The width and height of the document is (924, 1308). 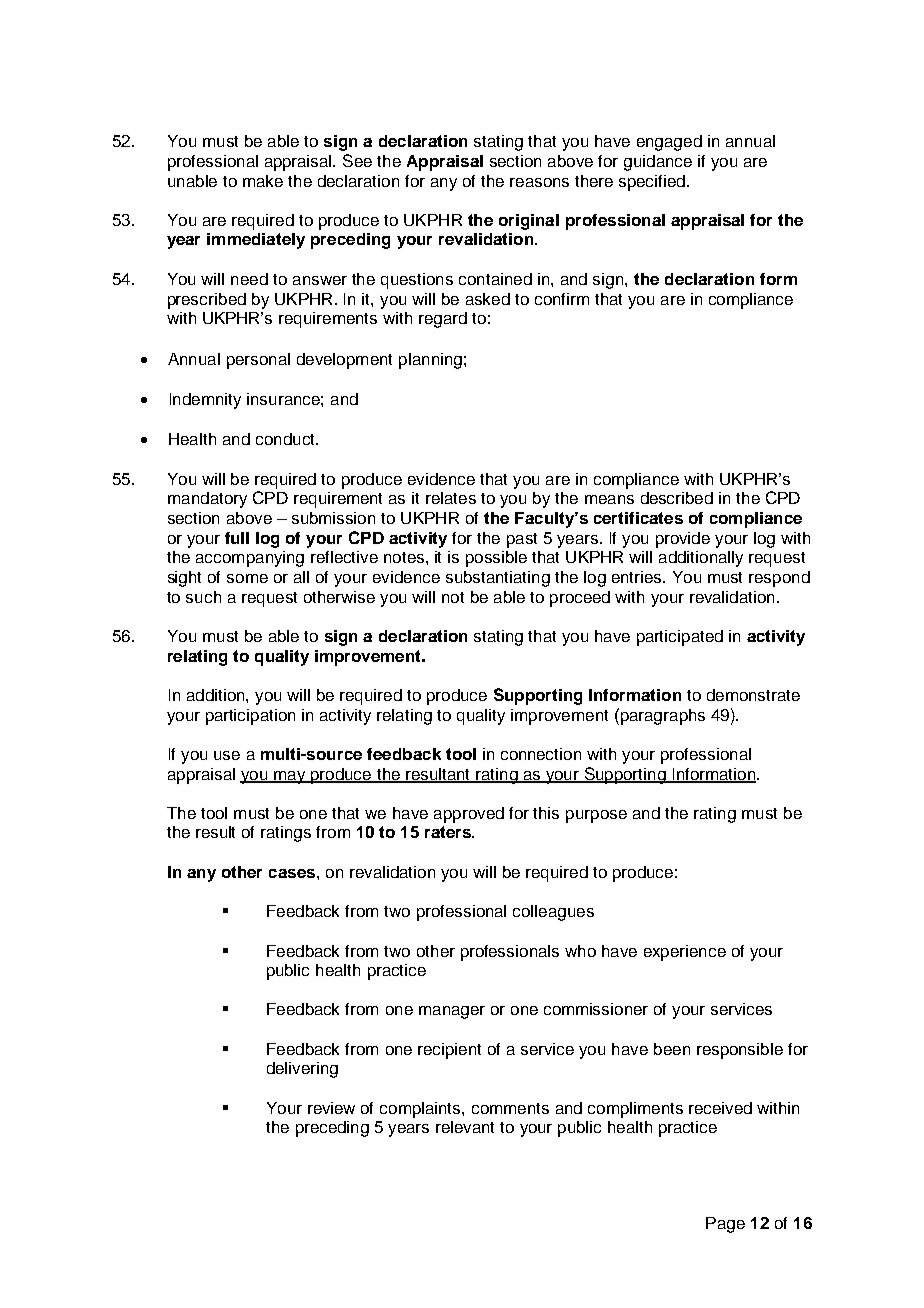 What do you see at coordinates (753, 695) in the document?
I see `demonstrate` at bounding box center [753, 695].
